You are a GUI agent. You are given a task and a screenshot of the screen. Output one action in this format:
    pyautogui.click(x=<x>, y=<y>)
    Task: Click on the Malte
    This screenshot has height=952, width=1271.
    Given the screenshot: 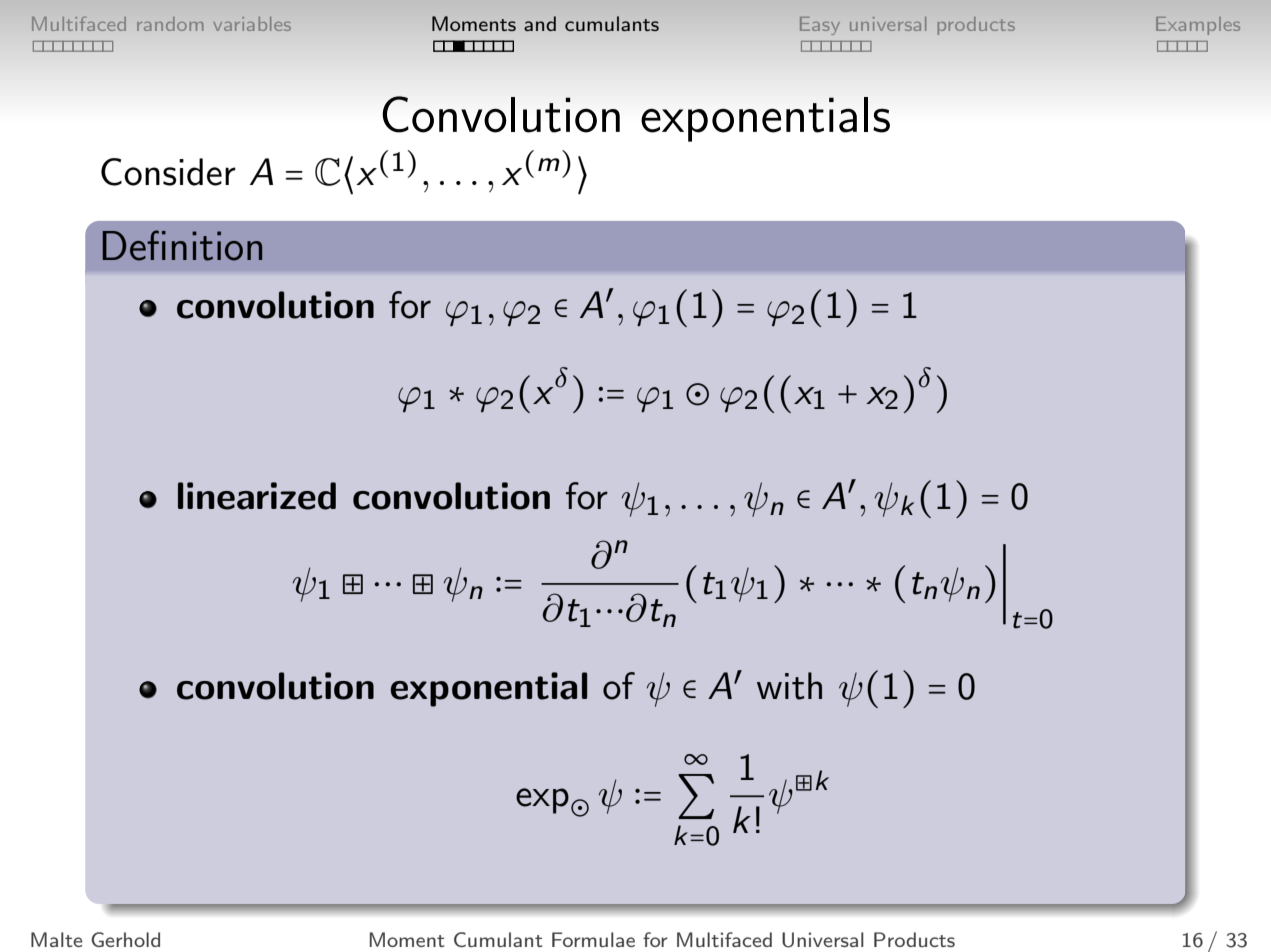 What is the action you would take?
    pyautogui.click(x=57, y=939)
